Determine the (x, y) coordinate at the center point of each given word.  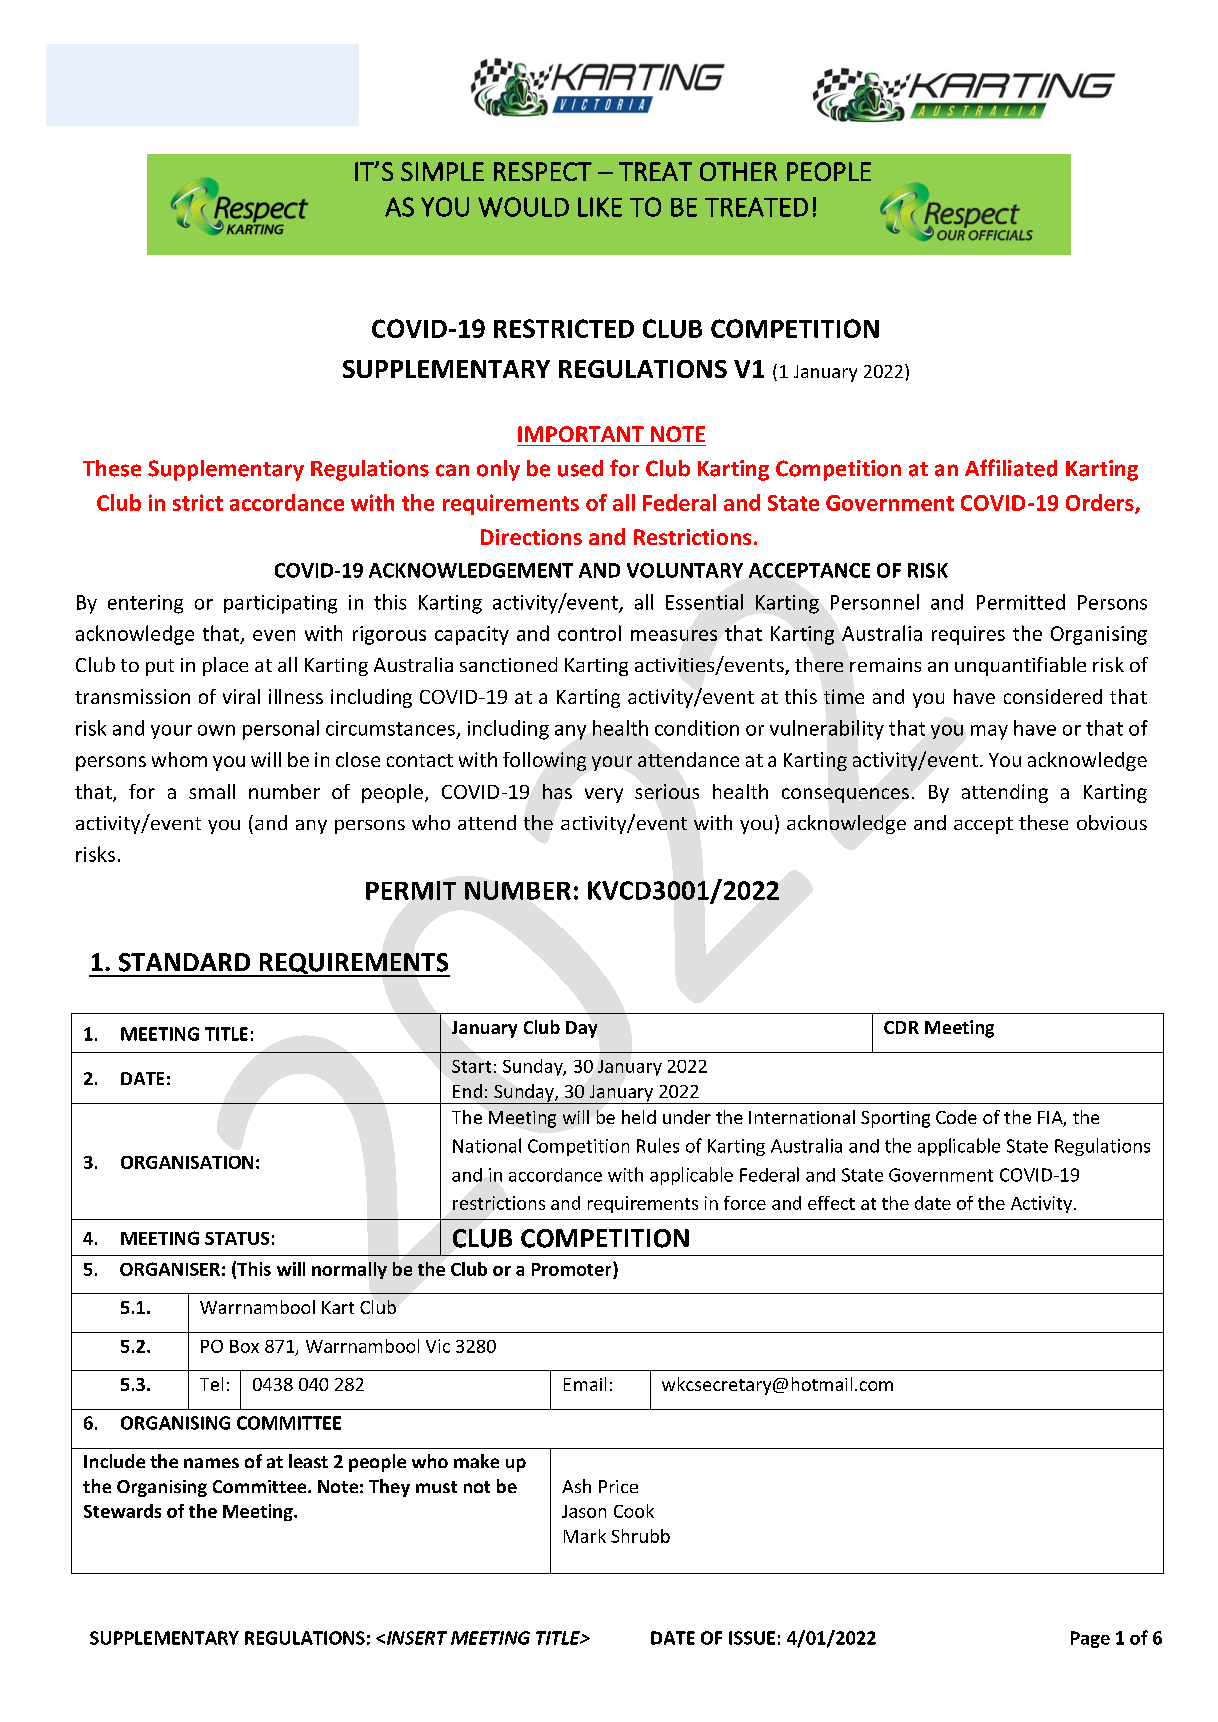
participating (280, 604)
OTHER (738, 171)
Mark (585, 1536)
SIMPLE (442, 171)
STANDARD (184, 962)
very (604, 795)
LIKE (600, 207)
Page (1090, 1639)
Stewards (122, 1511)
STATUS (237, 1238)
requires (968, 635)
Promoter (573, 1269)
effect (831, 1203)
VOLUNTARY (685, 570)
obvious (1112, 822)
